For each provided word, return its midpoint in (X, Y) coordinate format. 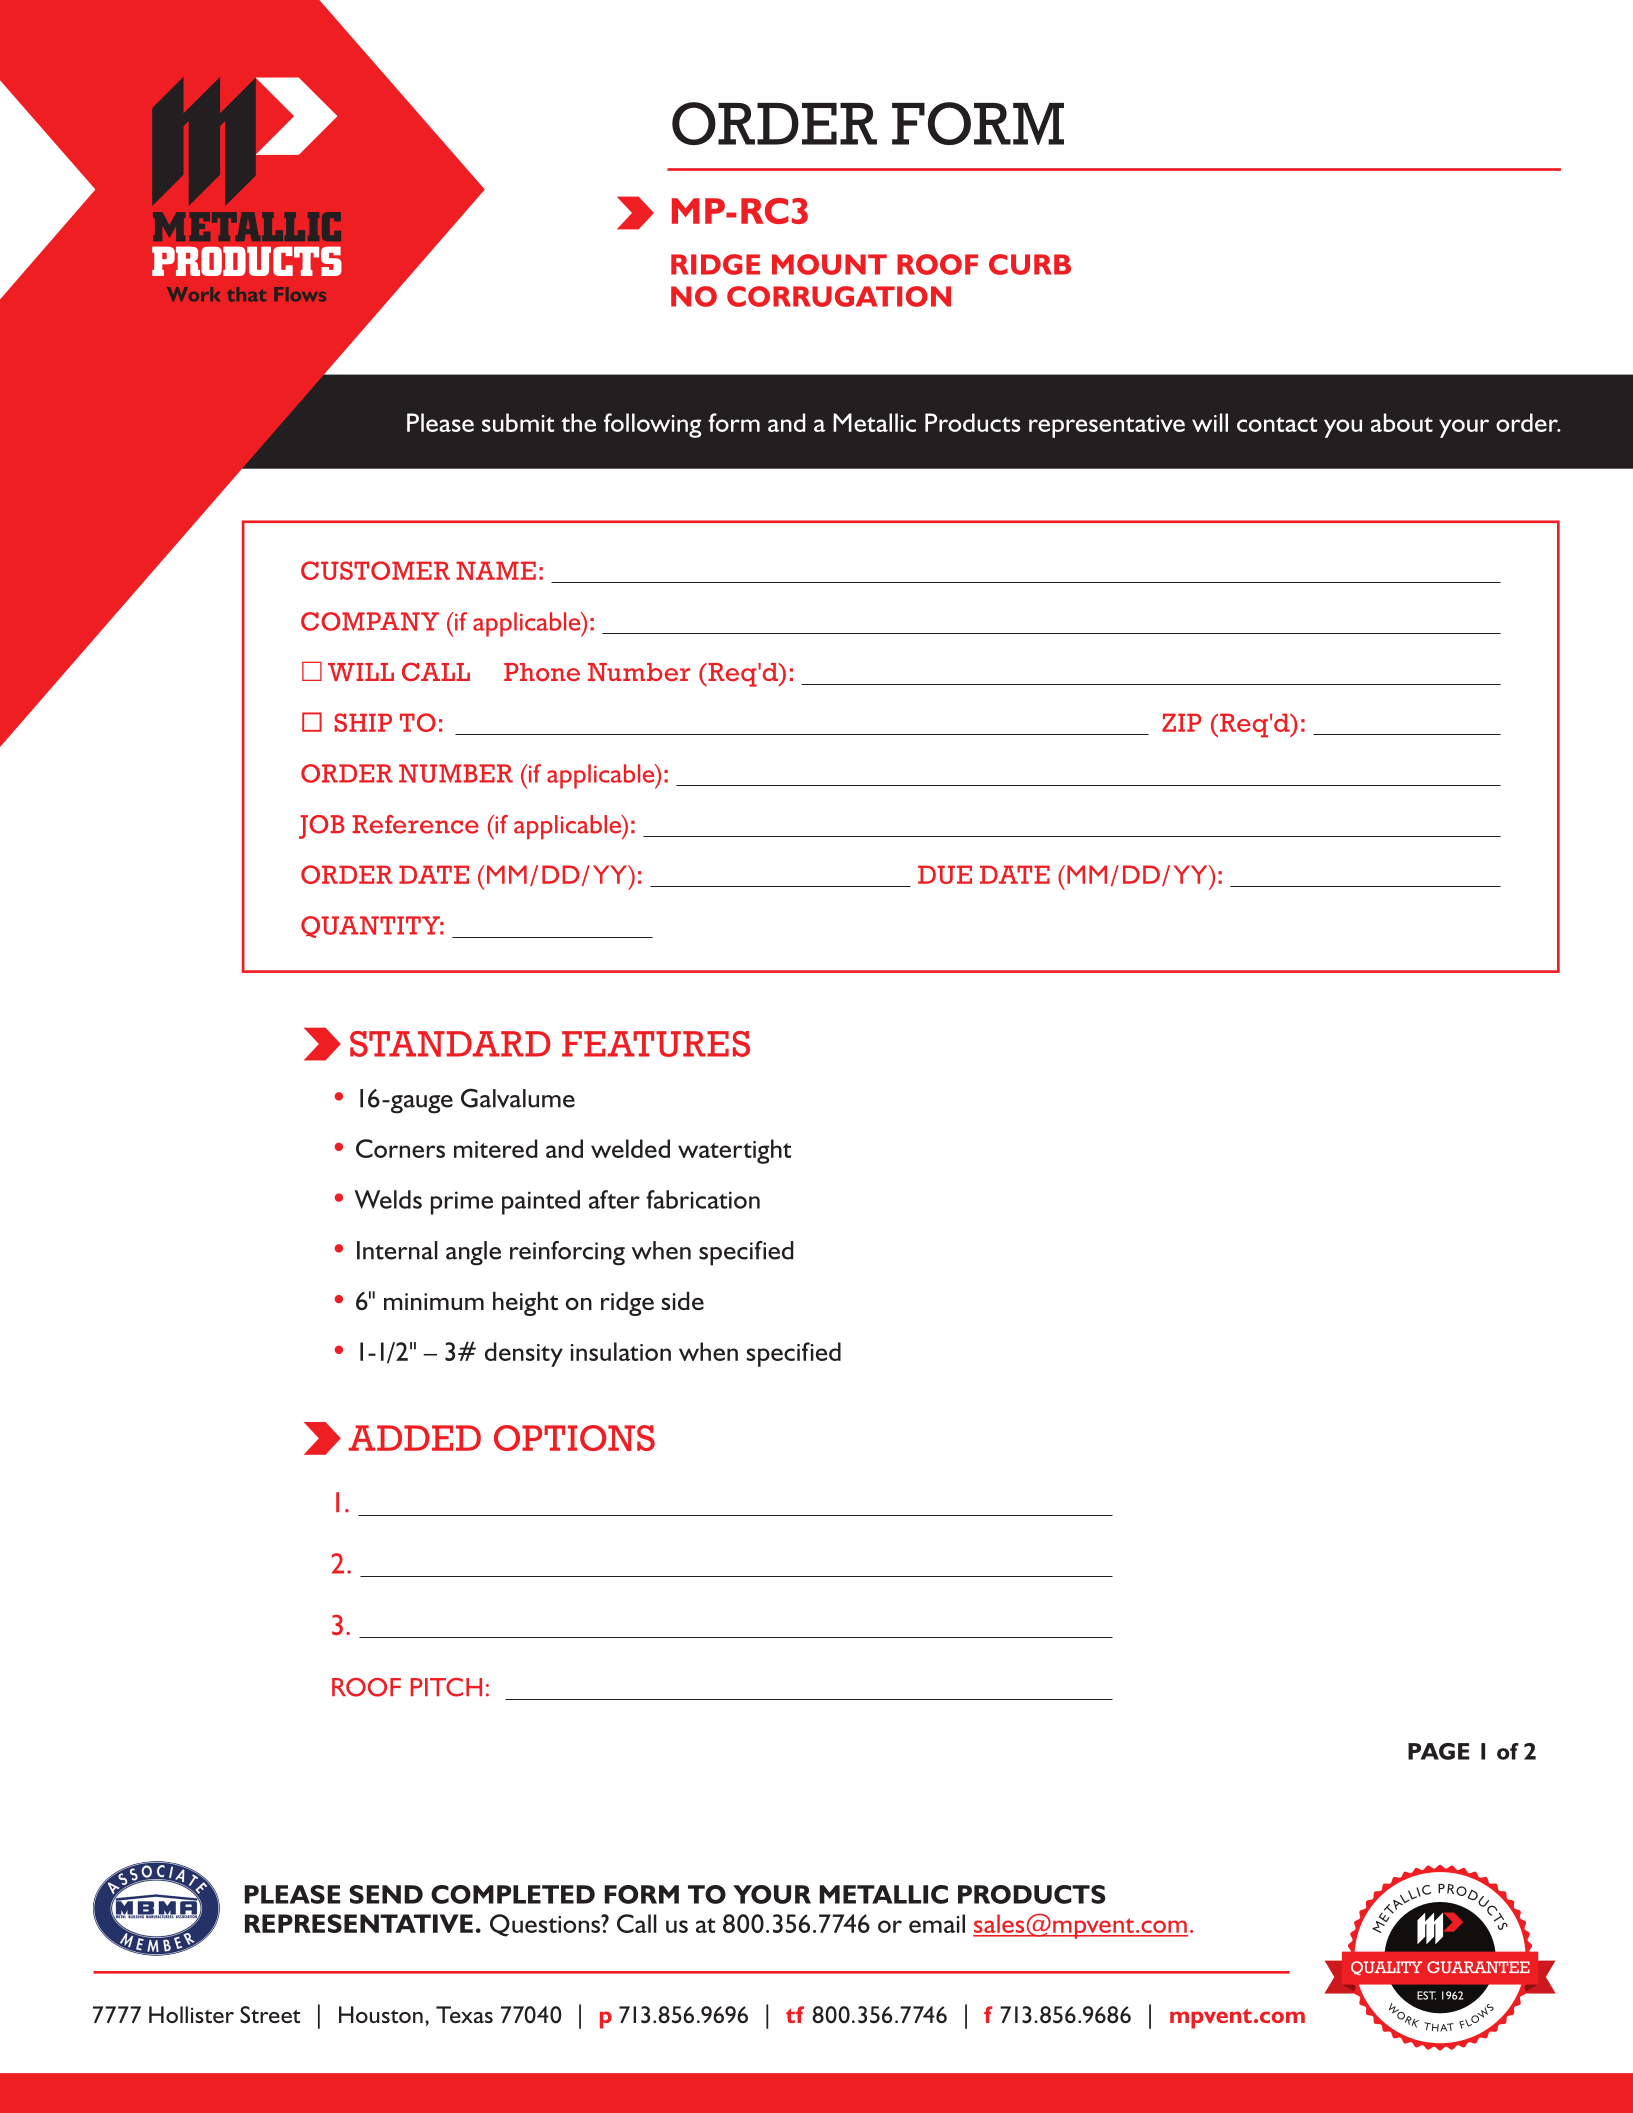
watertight (734, 1151)
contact (1277, 424)
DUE (945, 874)
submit (518, 422)
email (937, 1923)
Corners (400, 1148)
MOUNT (829, 264)
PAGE (1439, 1751)
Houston (381, 2014)
